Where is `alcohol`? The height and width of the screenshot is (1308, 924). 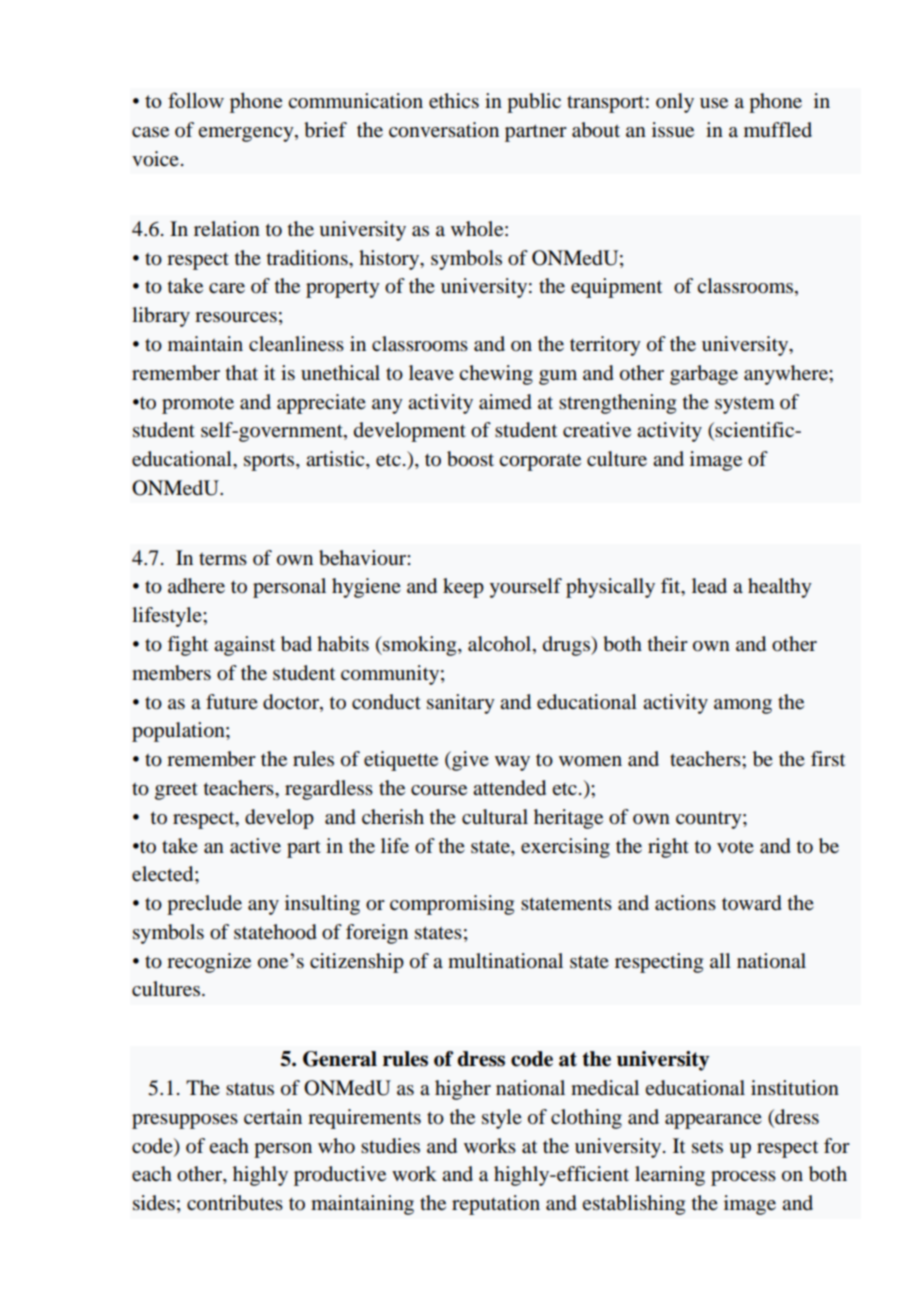
alcohol is located at coordinates (501, 645).
